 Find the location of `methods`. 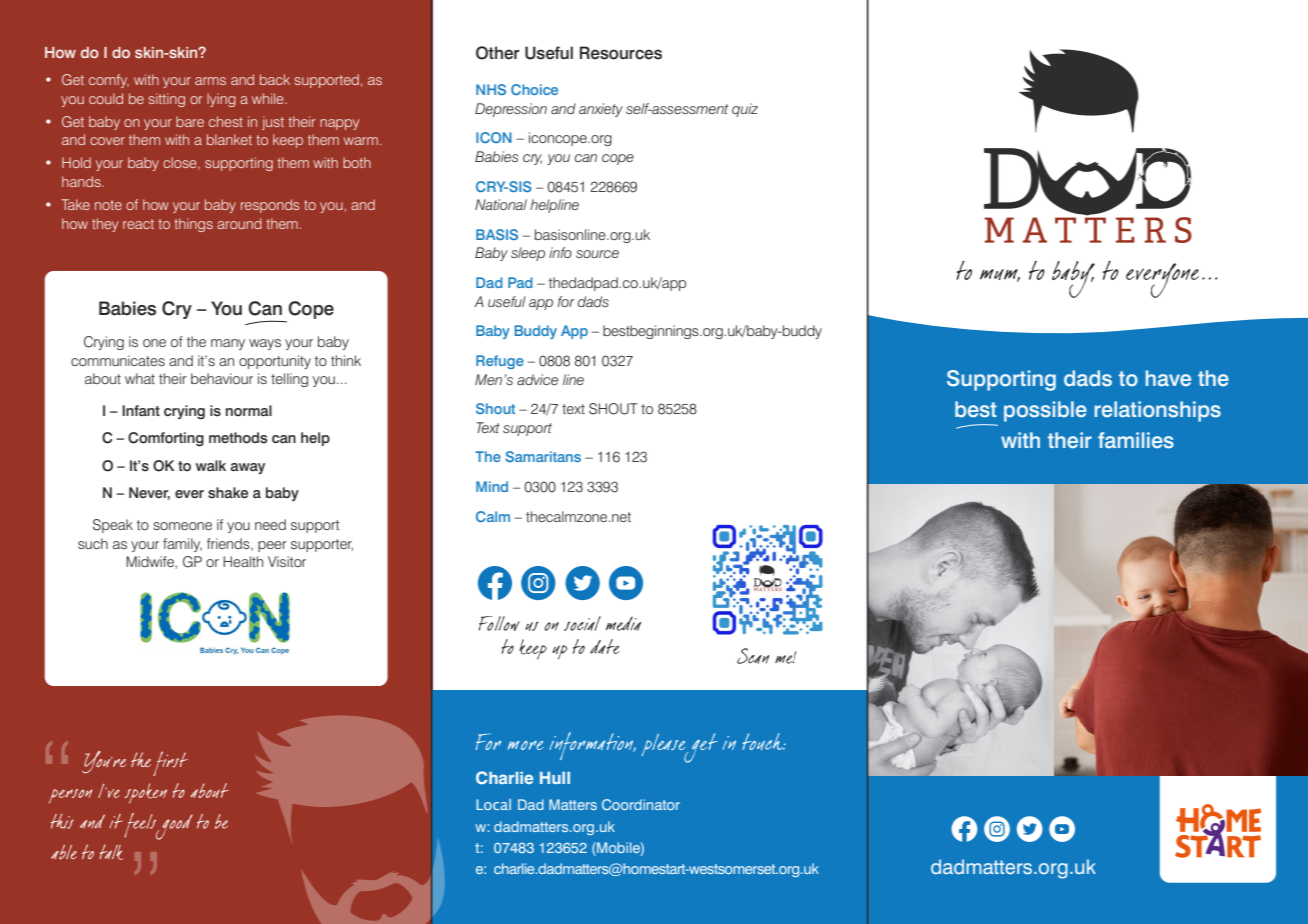

methods is located at coordinates (238, 438).
